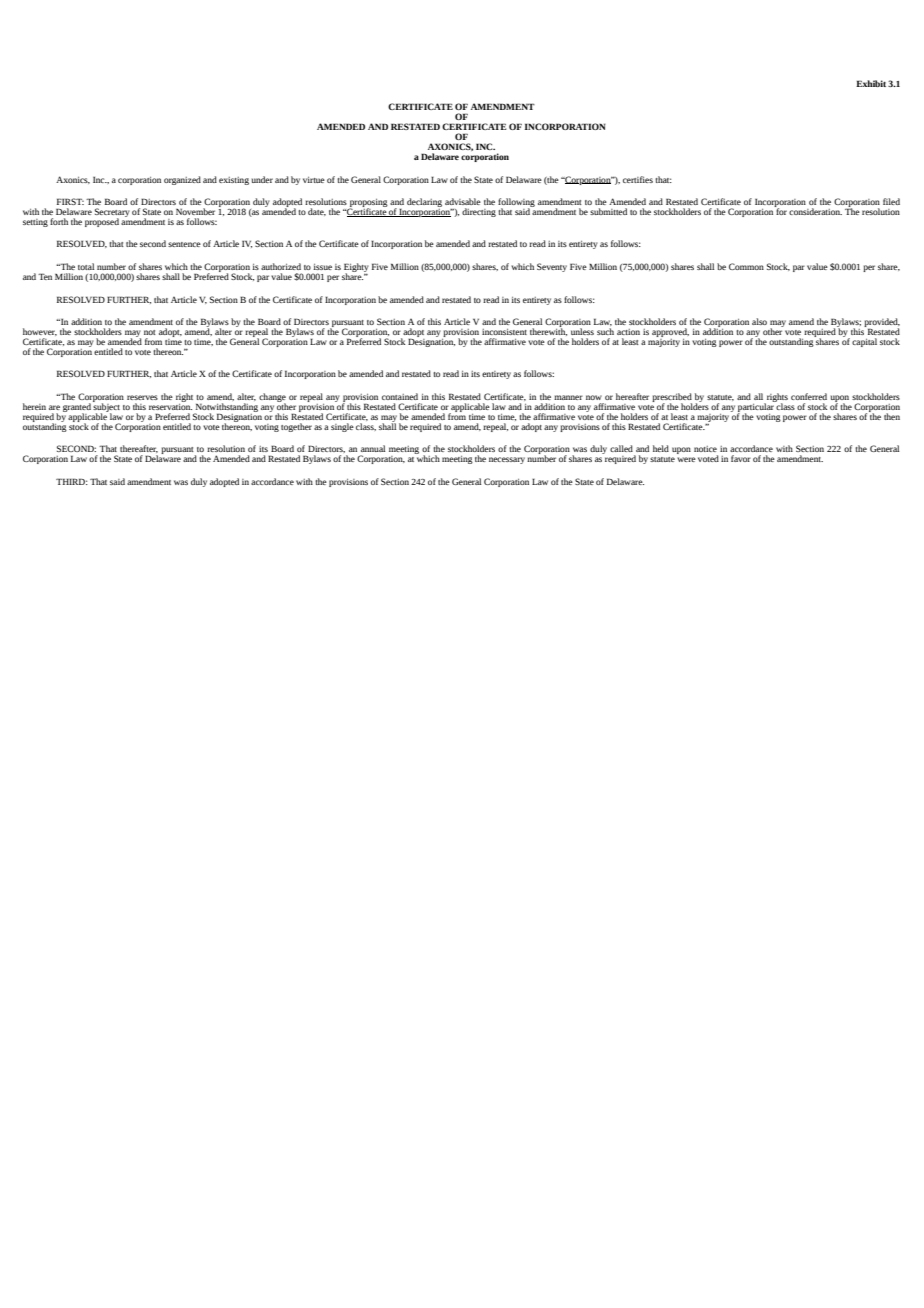 The width and height of the screenshot is (924, 1308). Describe the element at coordinates (296, 427) in the screenshot. I see `together` at that location.
